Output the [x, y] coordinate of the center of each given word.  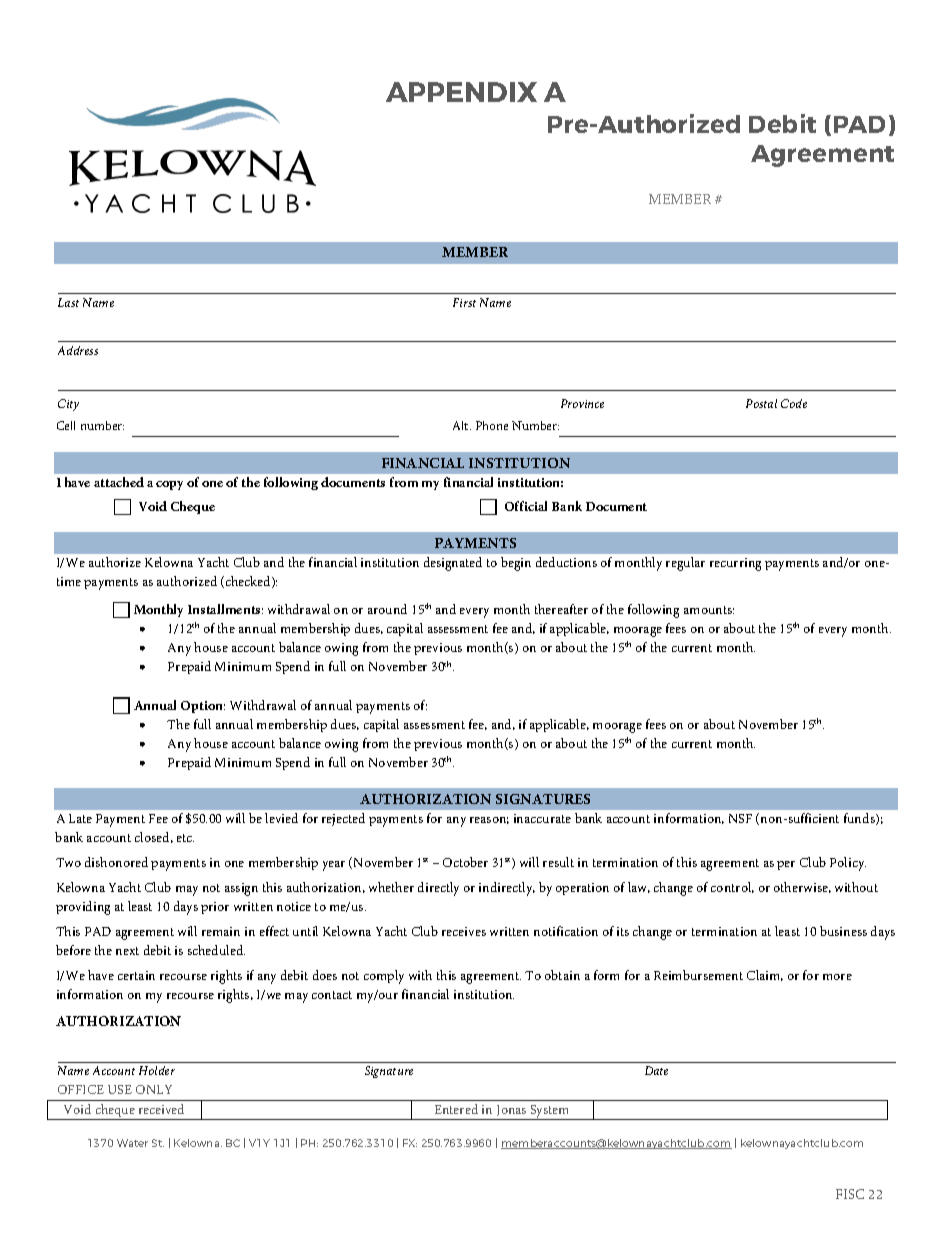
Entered [456, 1109]
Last [68, 302]
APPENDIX [461, 92]
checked [249, 582]
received [161, 1109]
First [464, 302]
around [387, 609]
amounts [709, 610]
